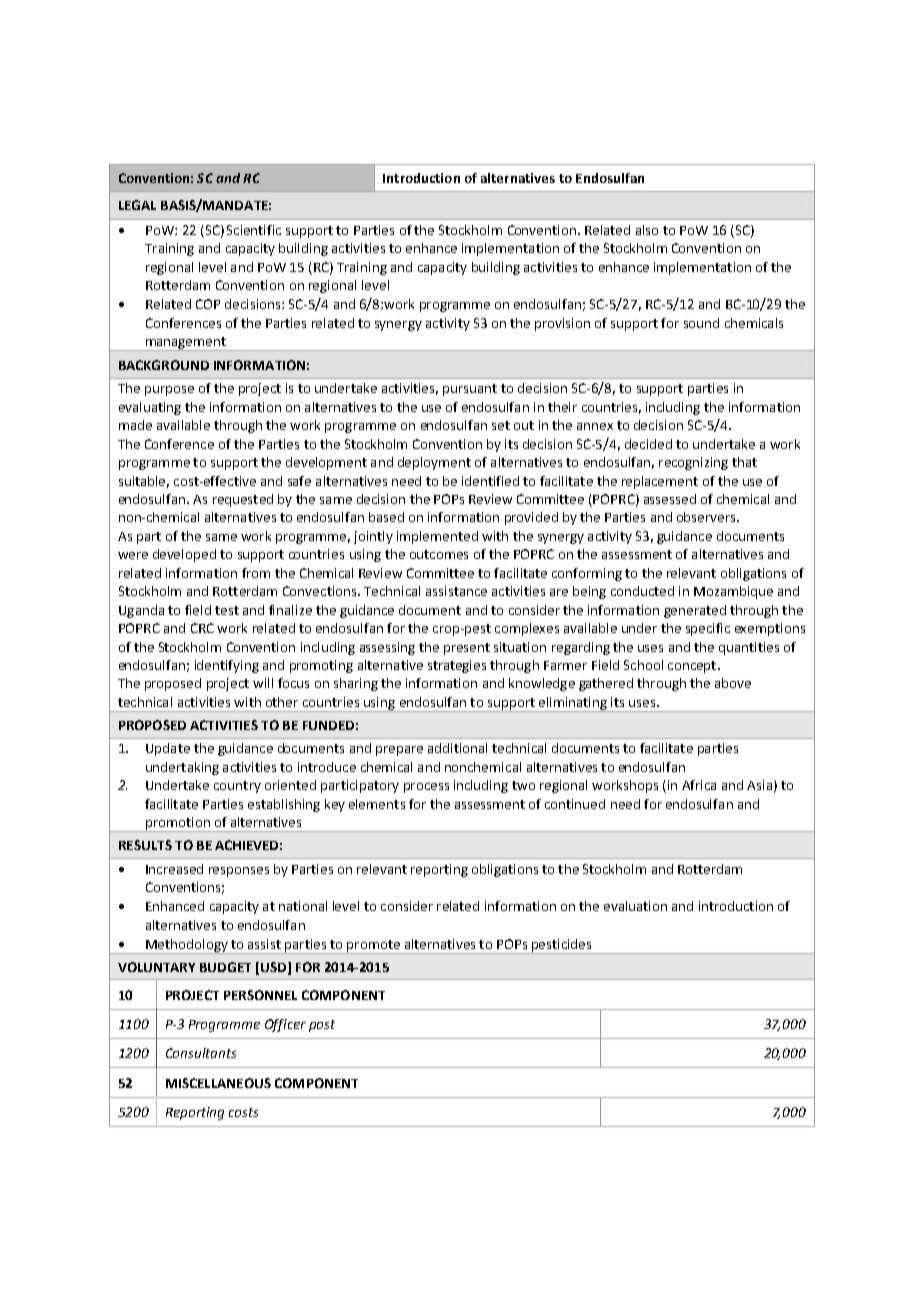 The image size is (924, 1308). What do you see at coordinates (707, 517) in the screenshot?
I see `observers` at bounding box center [707, 517].
